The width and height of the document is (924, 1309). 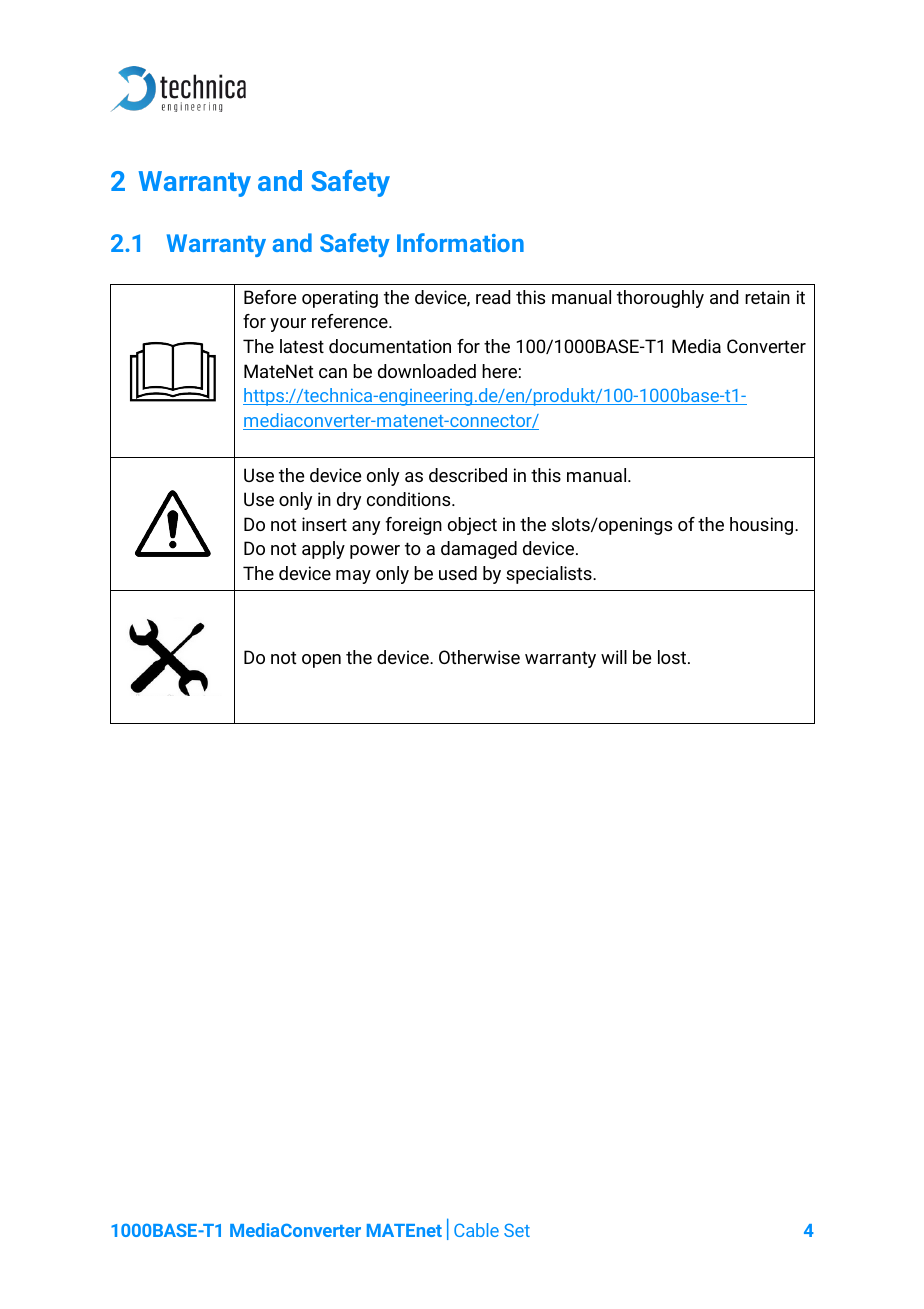 What do you see at coordinates (517, 1230) in the document?
I see `Set` at bounding box center [517, 1230].
